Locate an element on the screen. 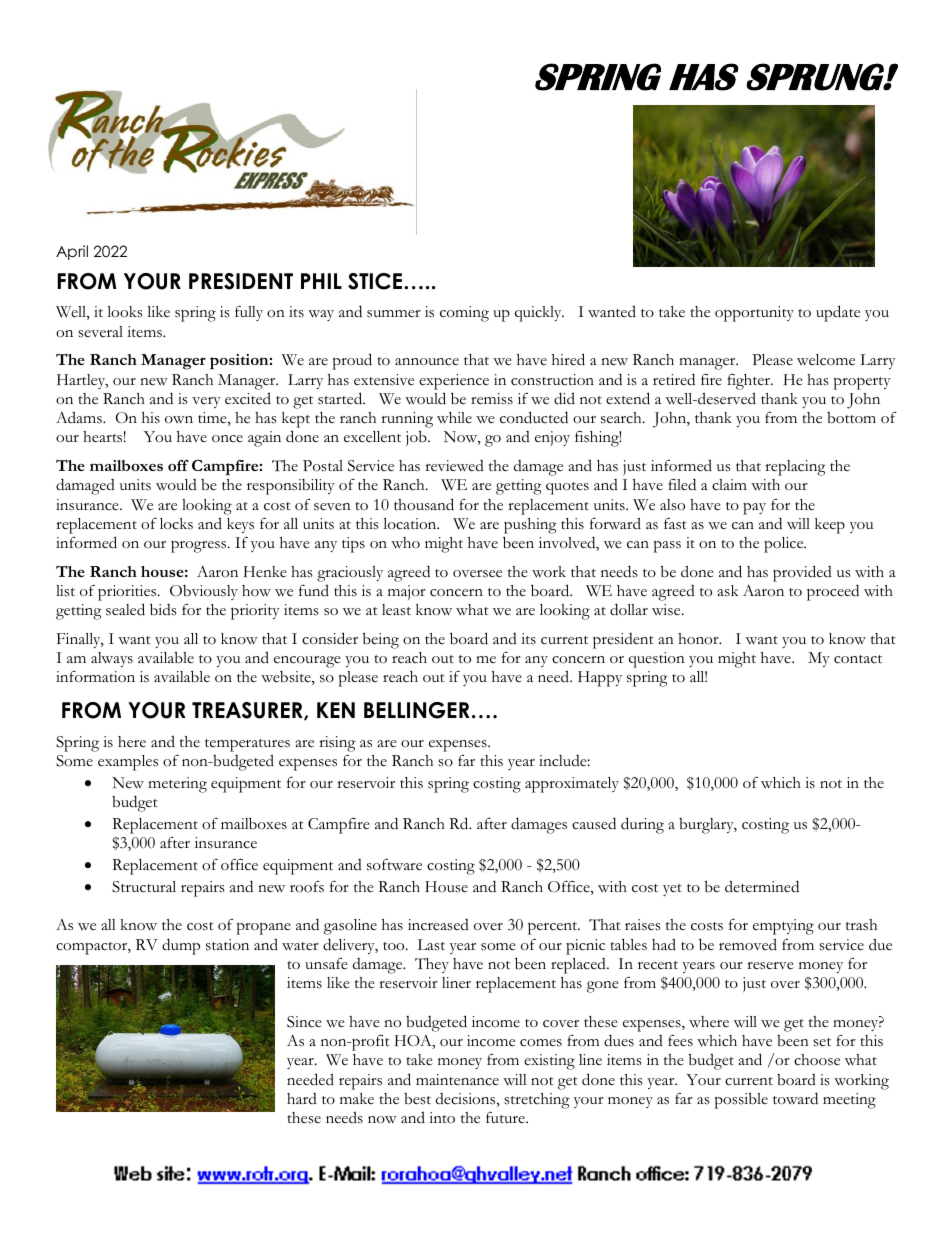 The image size is (952, 1233). progress is located at coordinates (200, 547).
